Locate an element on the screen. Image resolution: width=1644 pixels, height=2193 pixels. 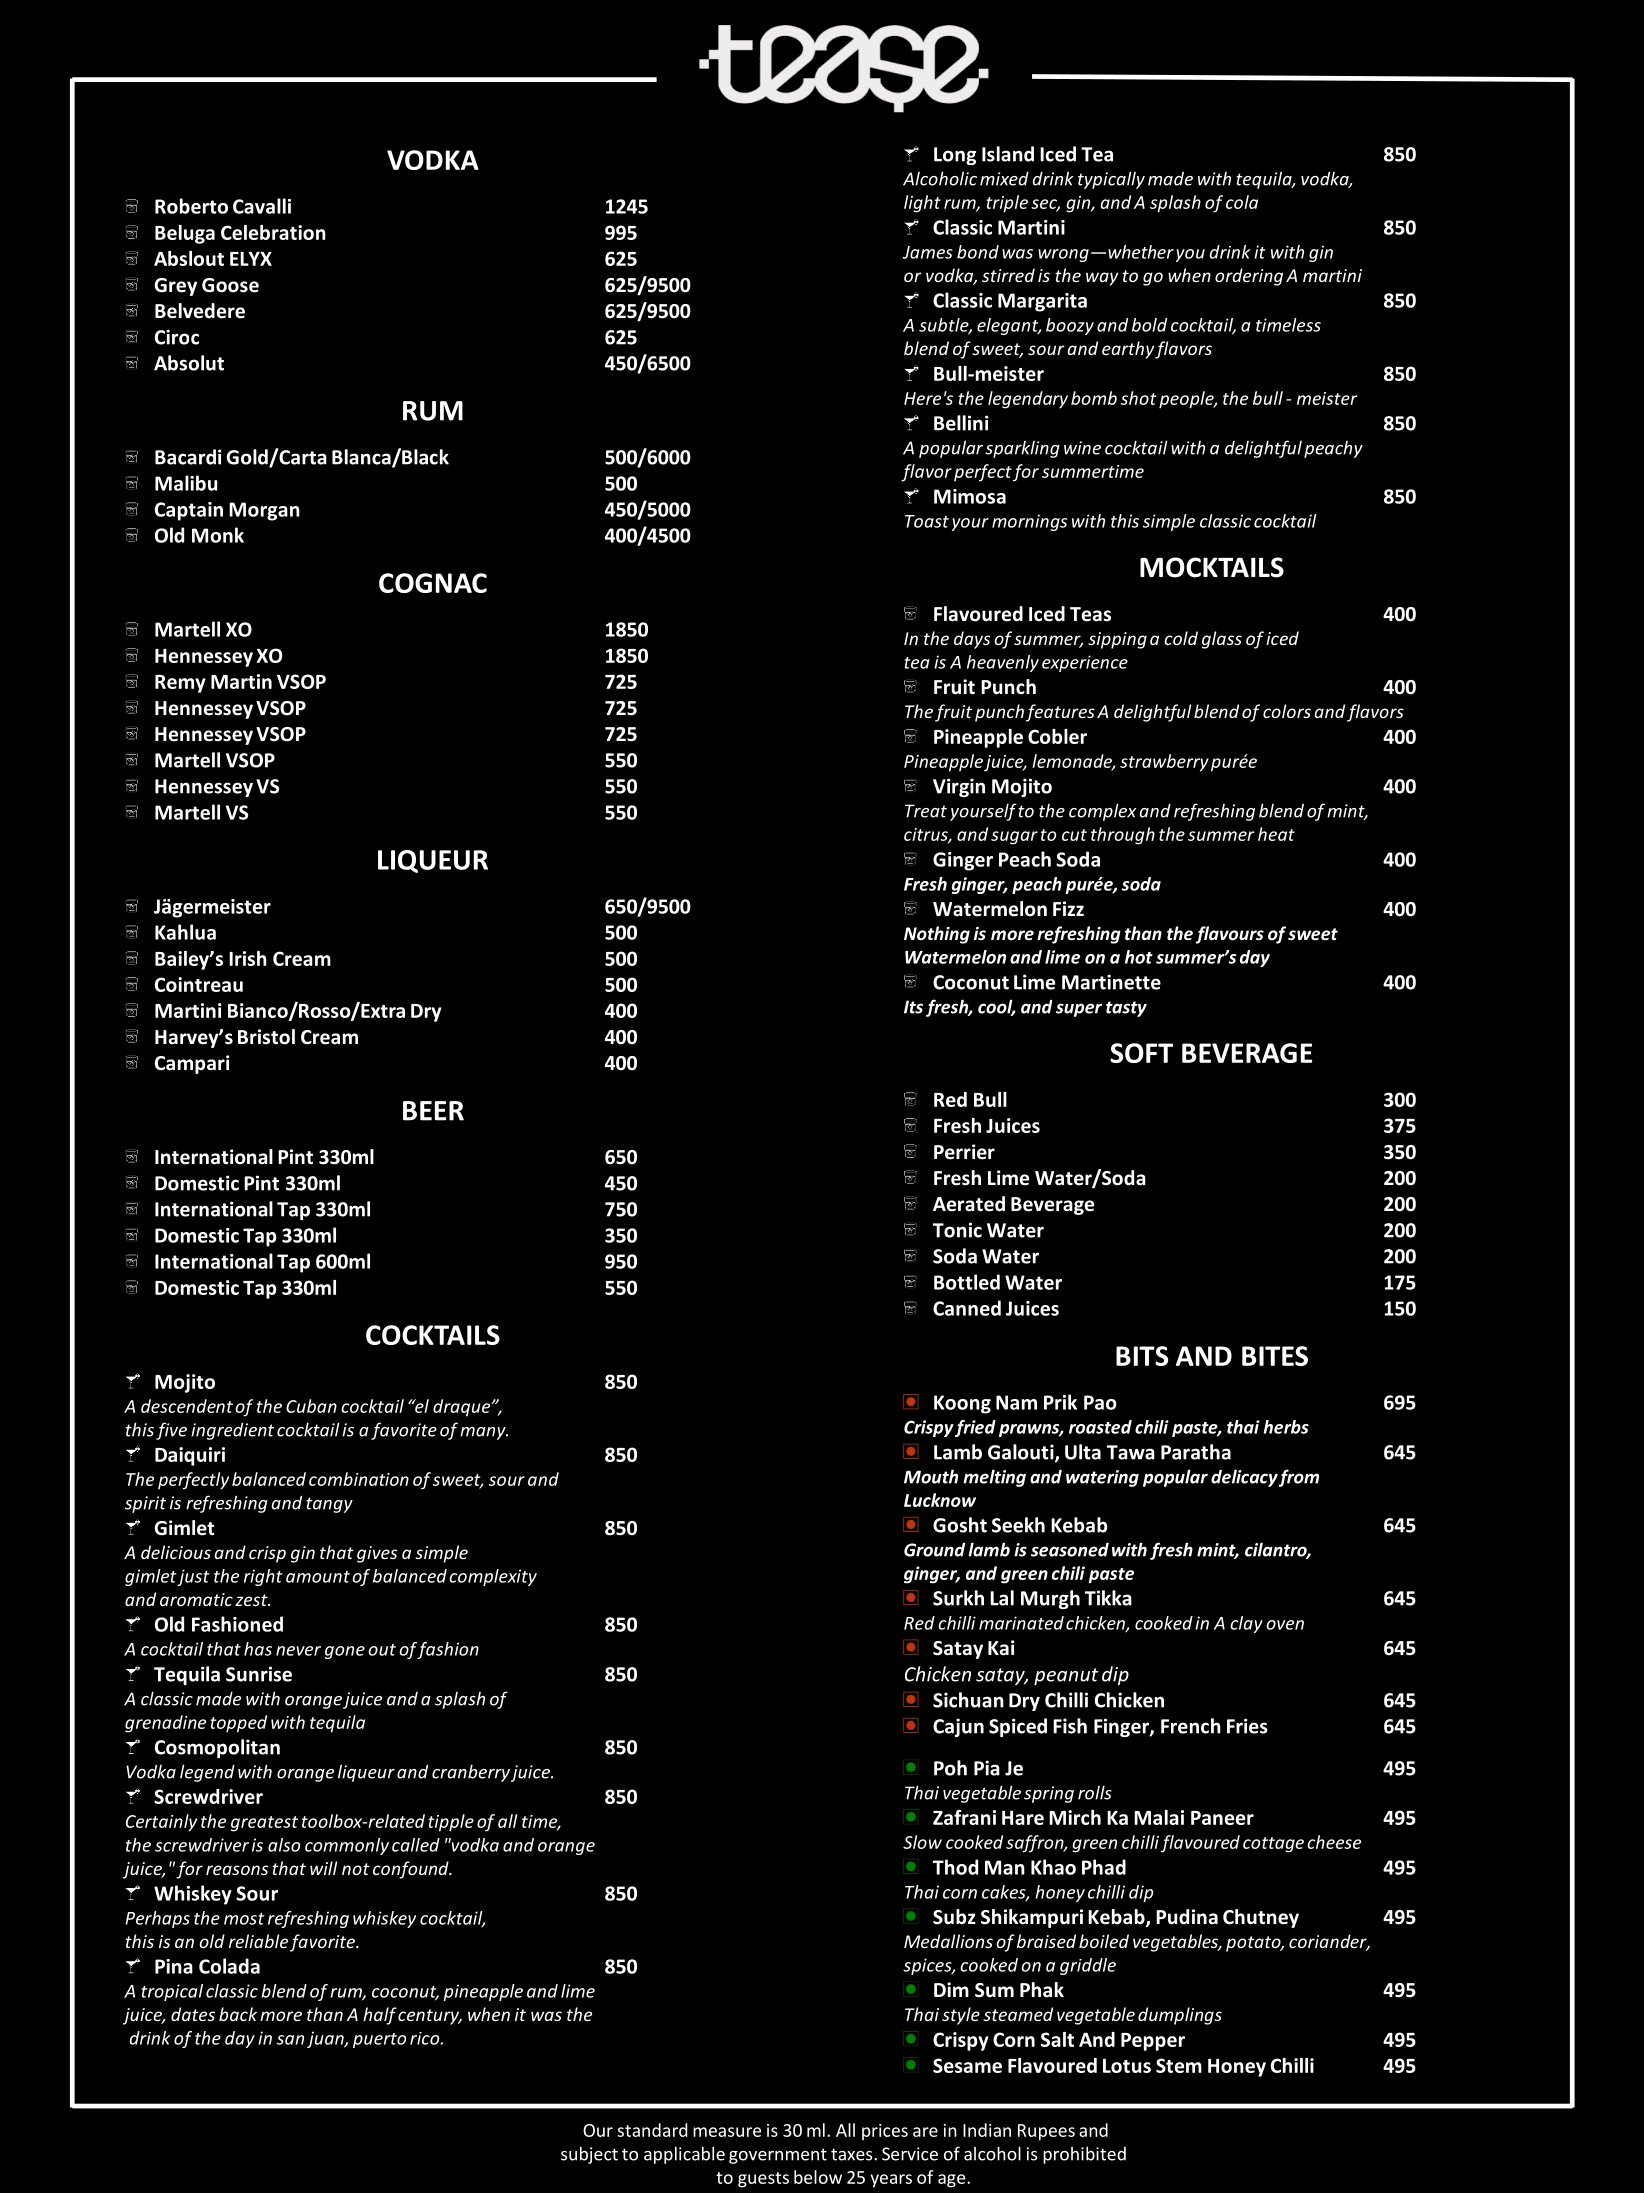
way is located at coordinates (1102, 279).
